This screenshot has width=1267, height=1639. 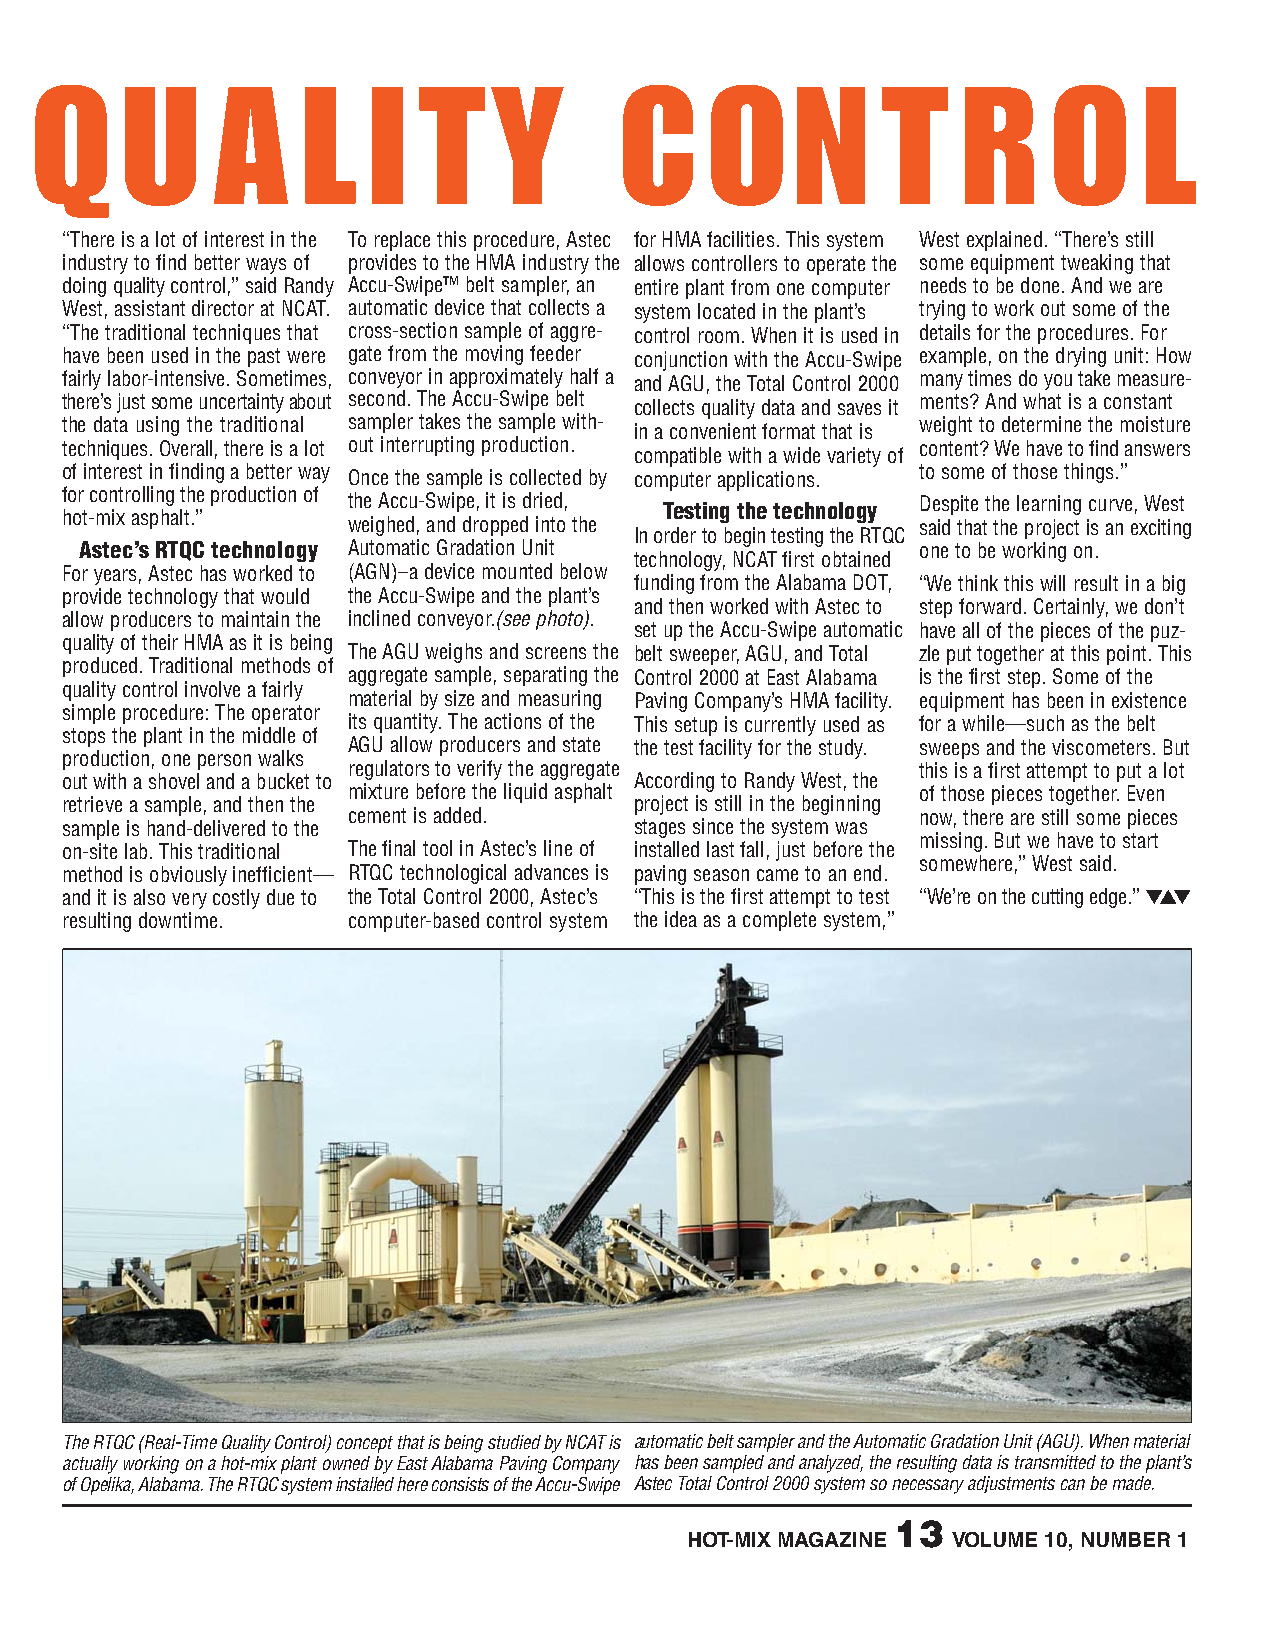 I want to click on actually, so click(x=90, y=1465).
